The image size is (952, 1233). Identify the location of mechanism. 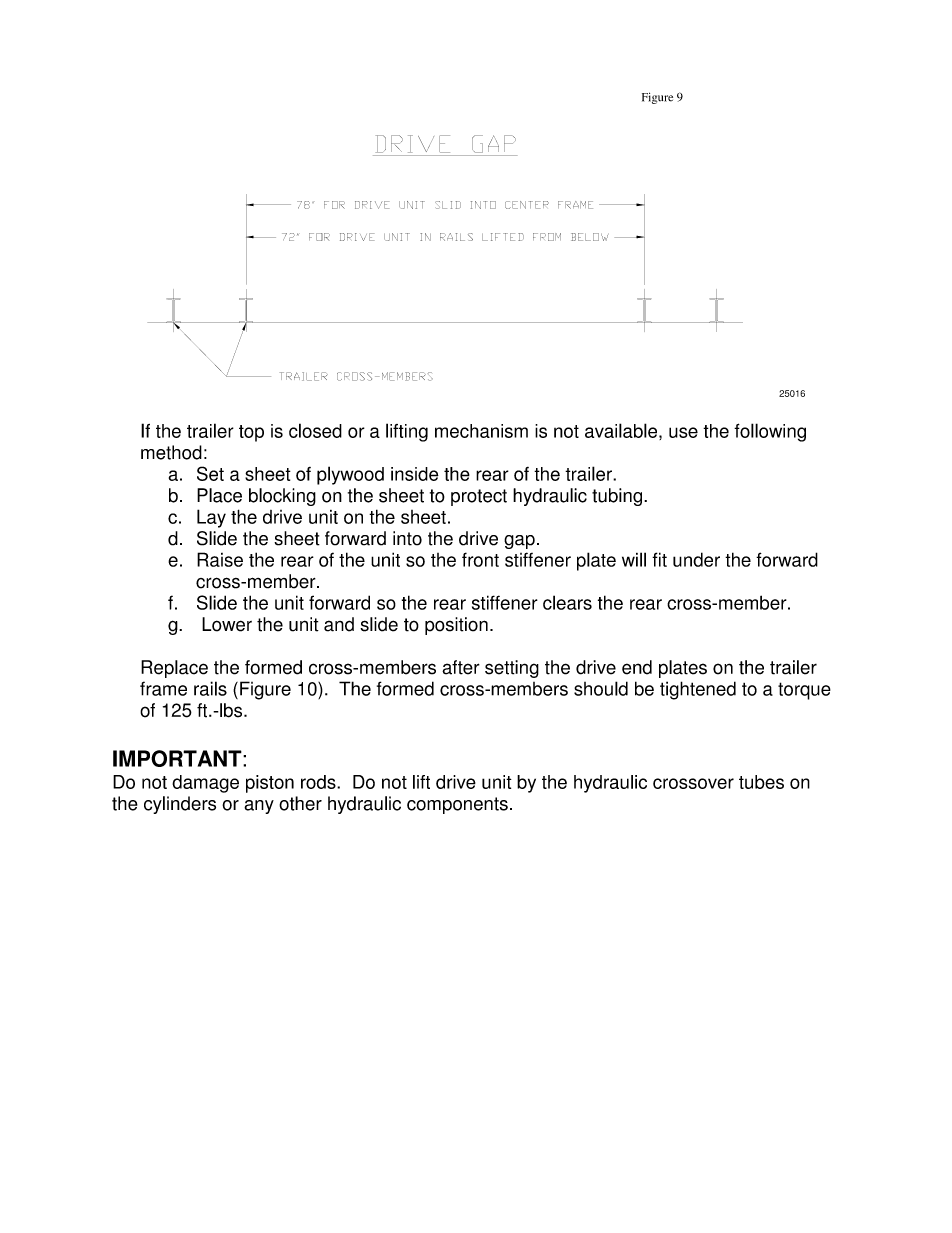
(481, 431).
